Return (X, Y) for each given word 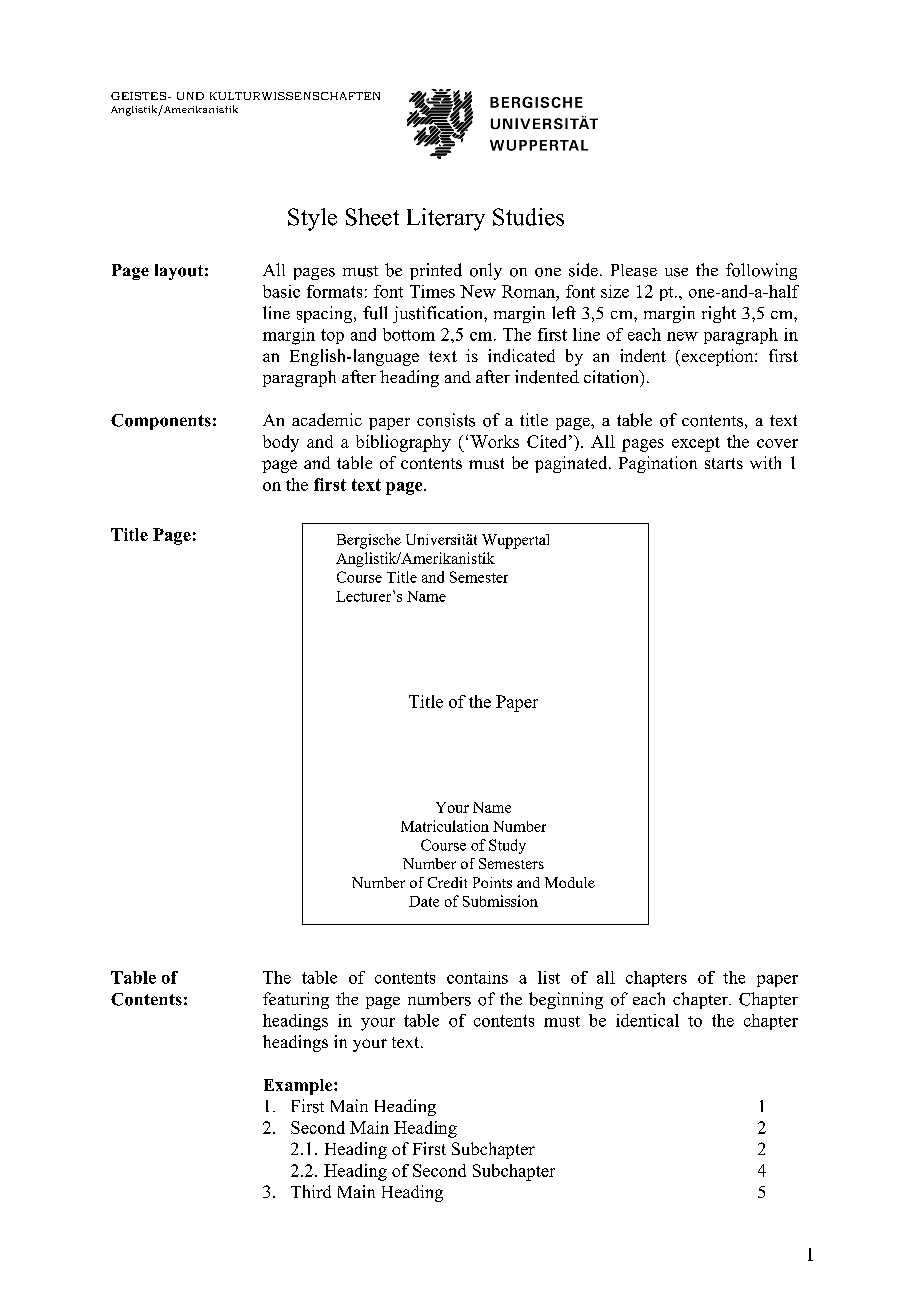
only (486, 271)
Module (570, 882)
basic (281, 291)
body (281, 443)
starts (724, 463)
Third (311, 1191)
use (676, 272)
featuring (296, 1000)
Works (494, 441)
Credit (447, 882)
